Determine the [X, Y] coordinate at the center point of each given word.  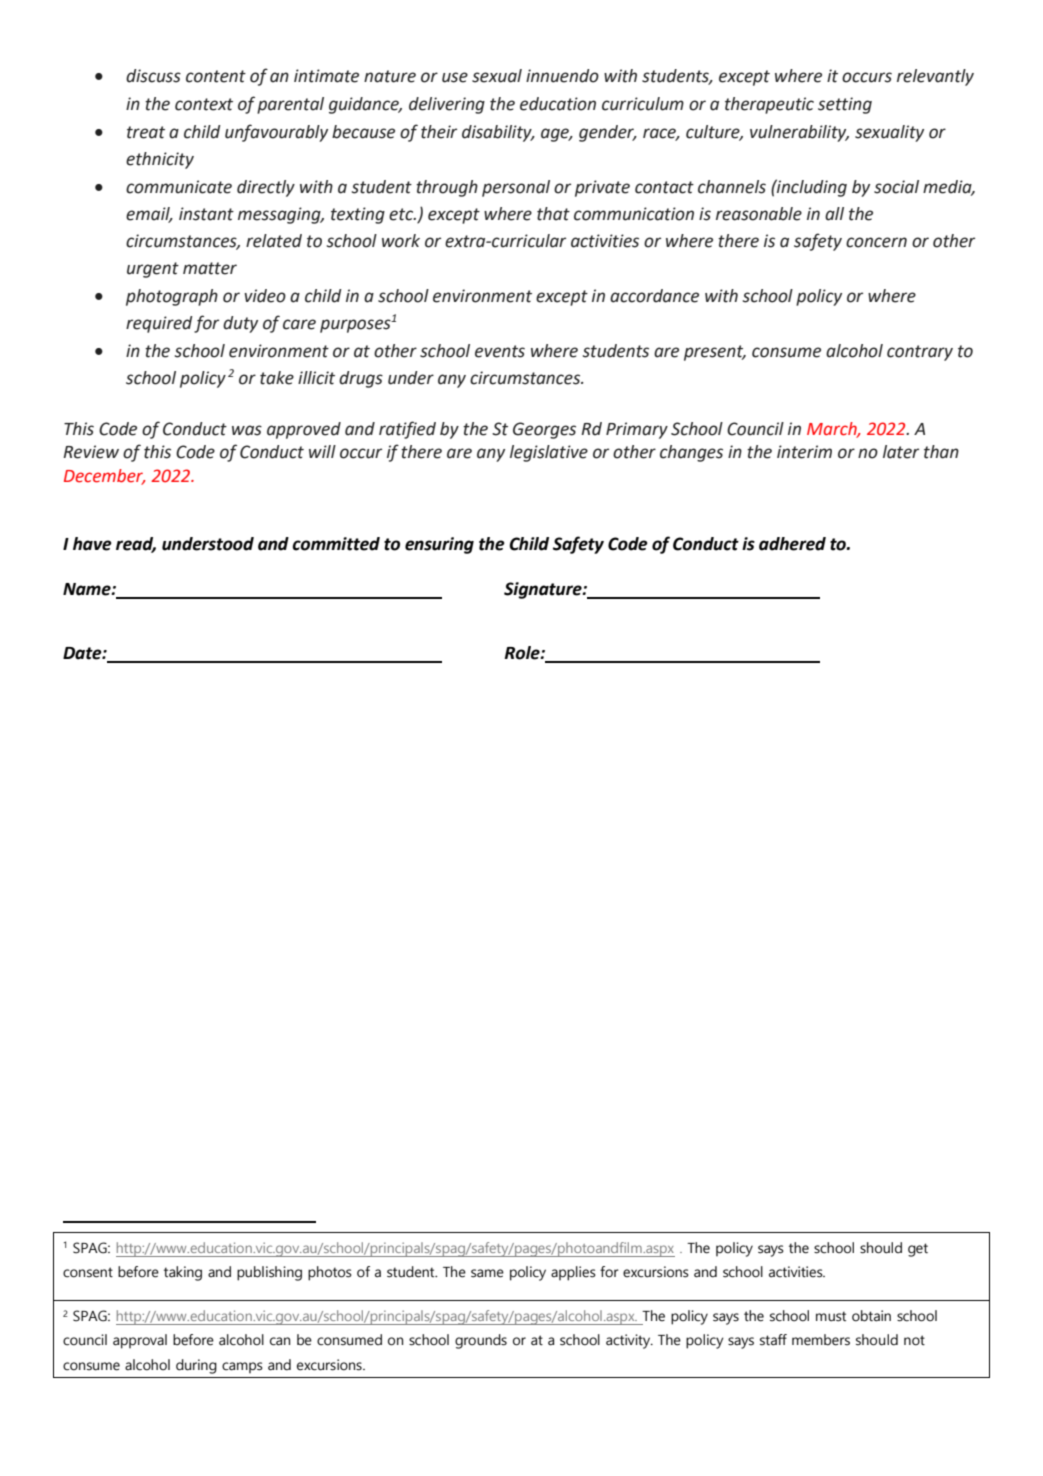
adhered [792, 544]
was [247, 430]
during [196, 1366]
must [831, 1316]
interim [804, 452]
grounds [481, 1341]
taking [183, 1273]
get [918, 1250]
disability [498, 133]
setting [845, 105]
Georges [544, 430]
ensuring [439, 545]
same [487, 1273]
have [92, 544]
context [204, 104]
